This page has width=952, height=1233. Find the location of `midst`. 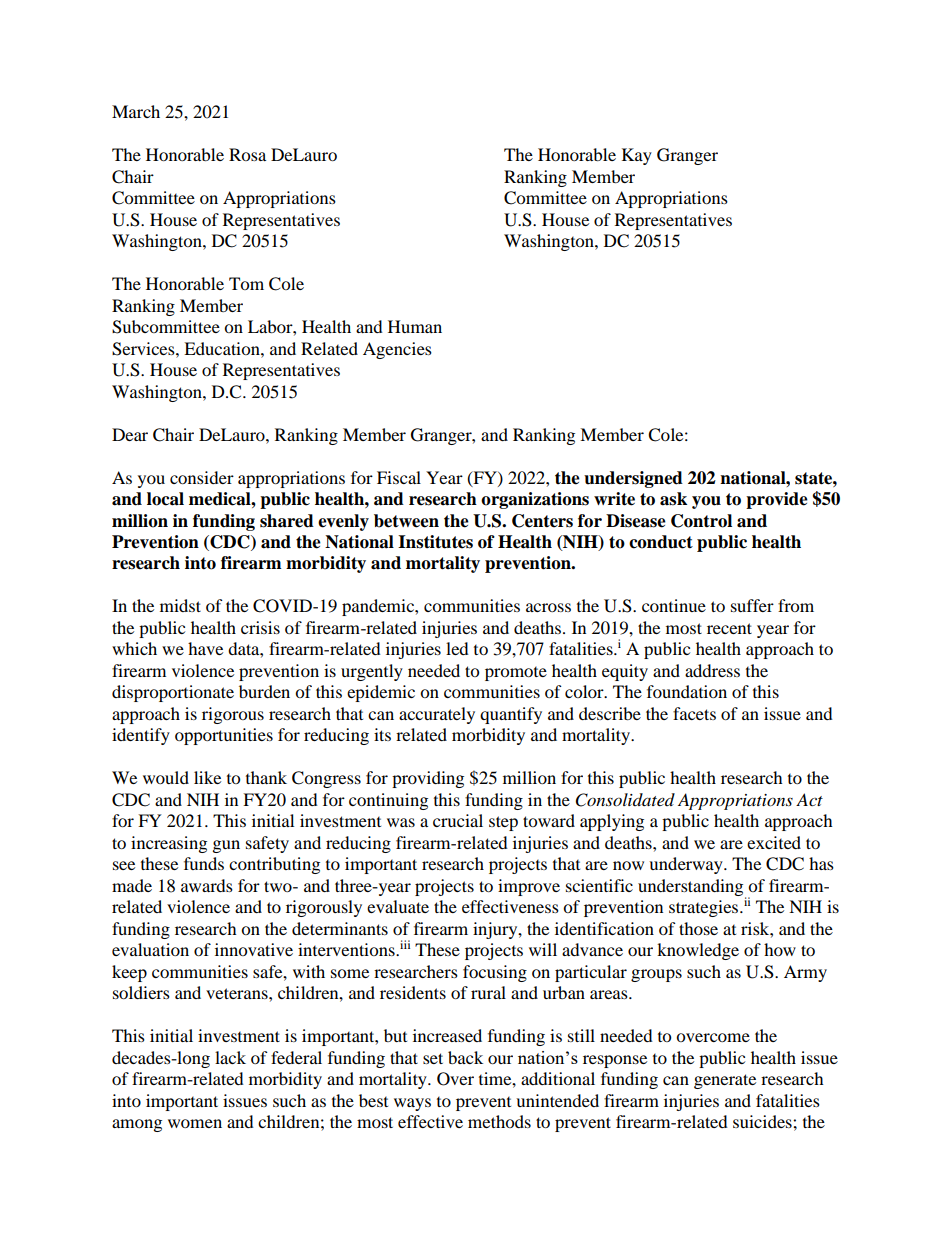

midst is located at coordinates (180, 605).
